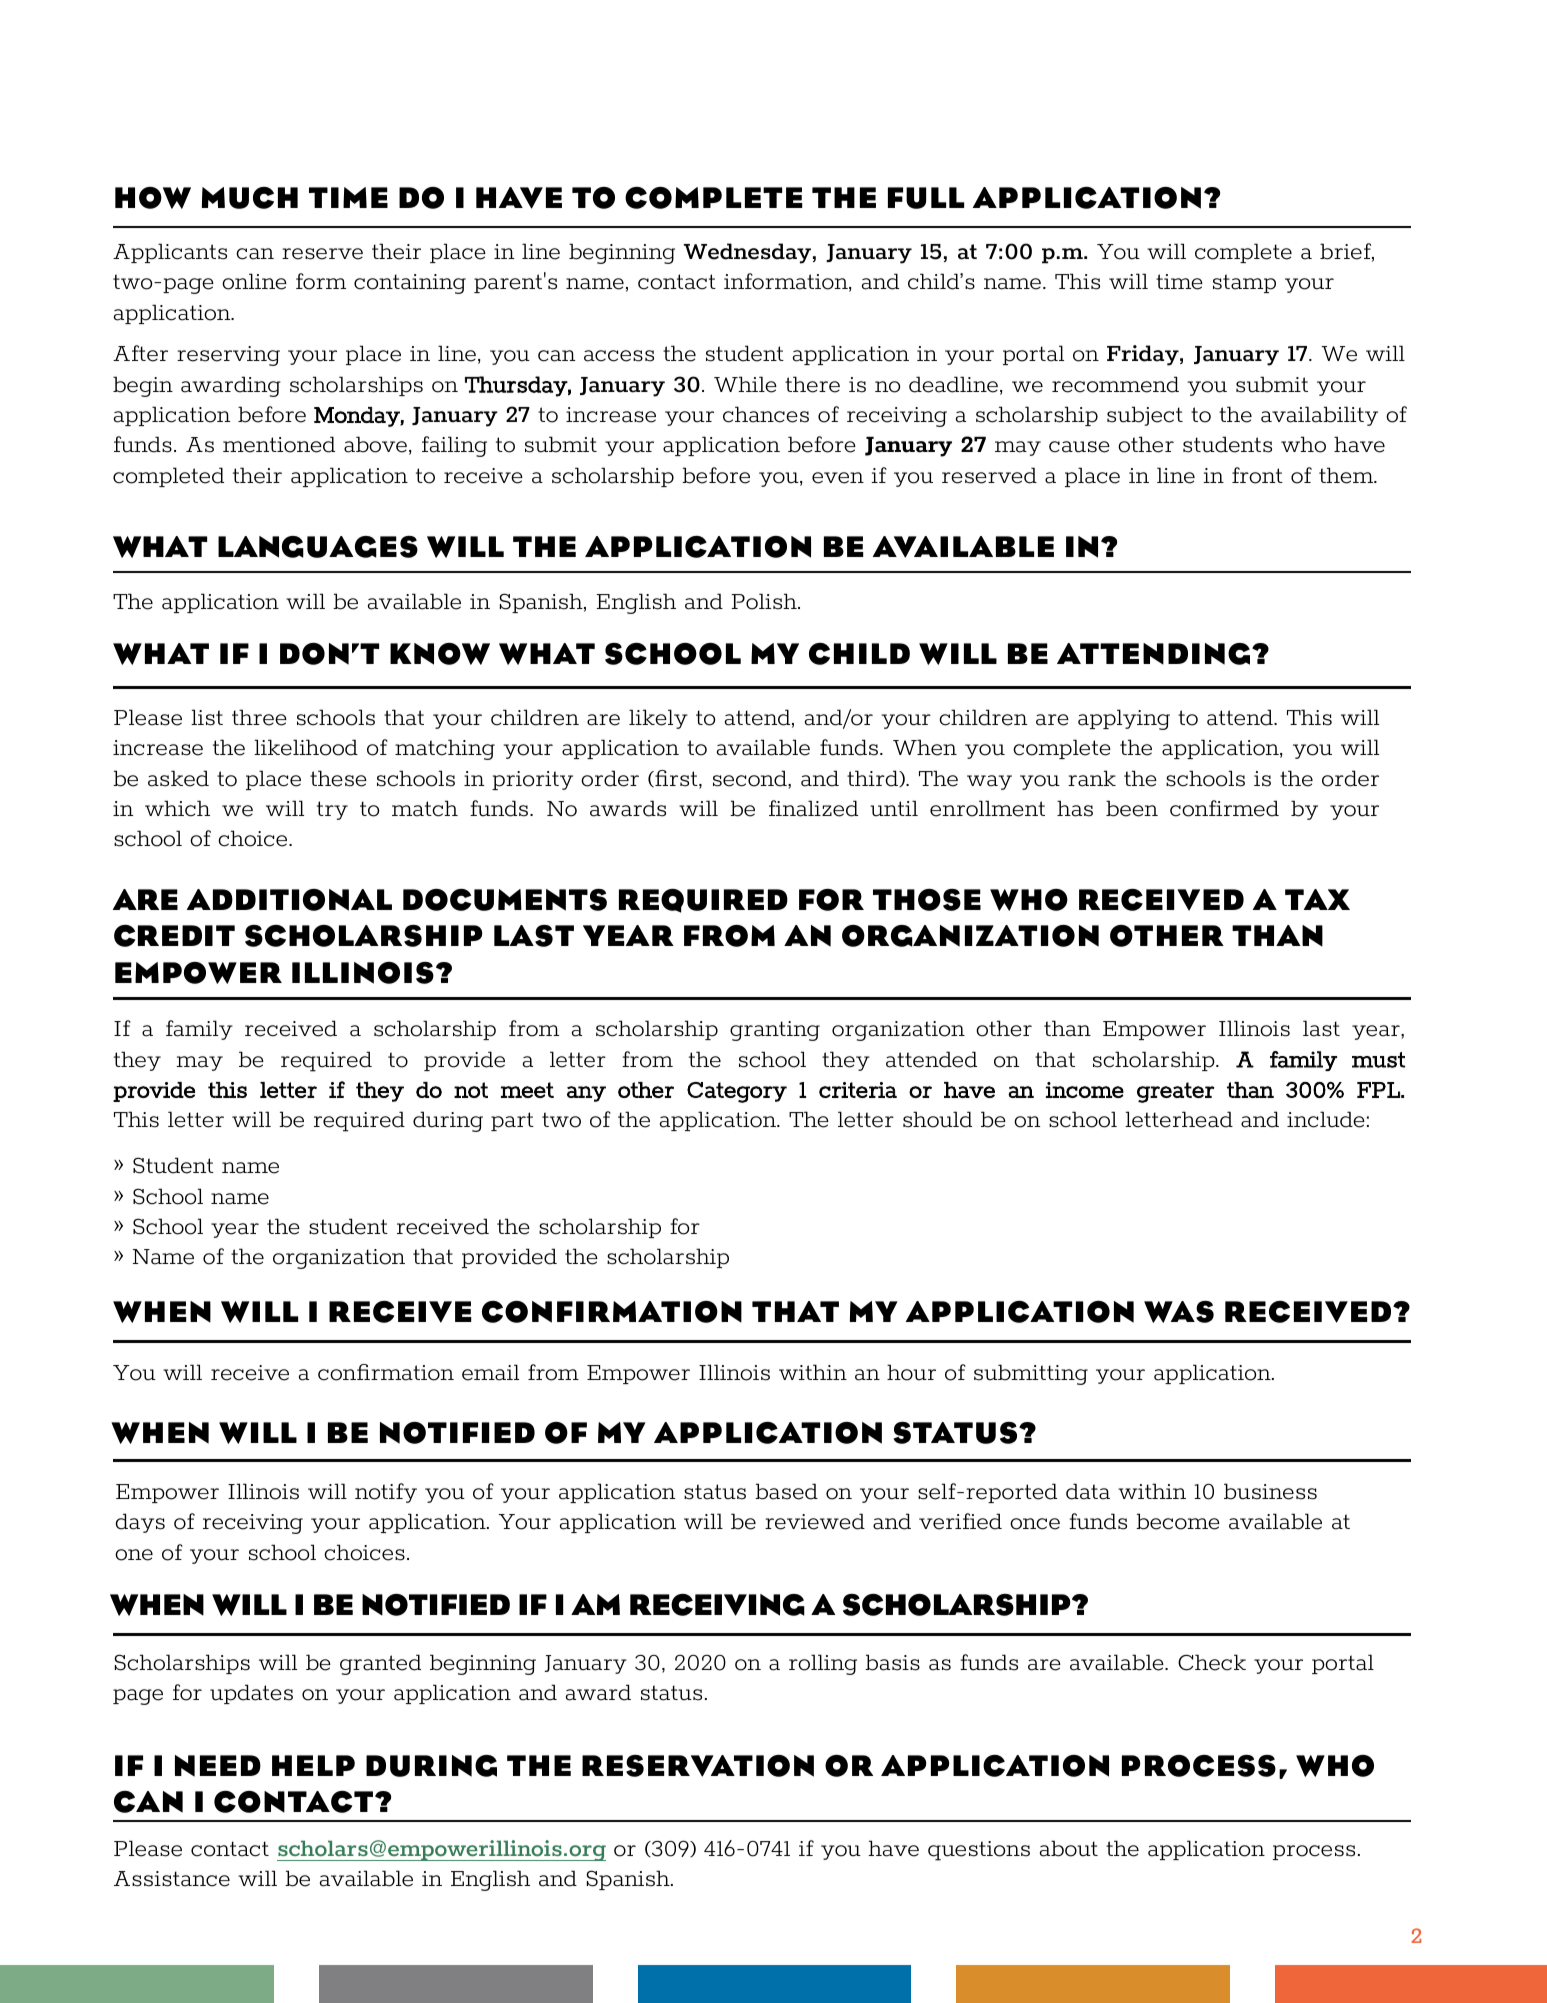 This image has height=2003, width=1547. I want to click on HELP, so click(313, 1765).
